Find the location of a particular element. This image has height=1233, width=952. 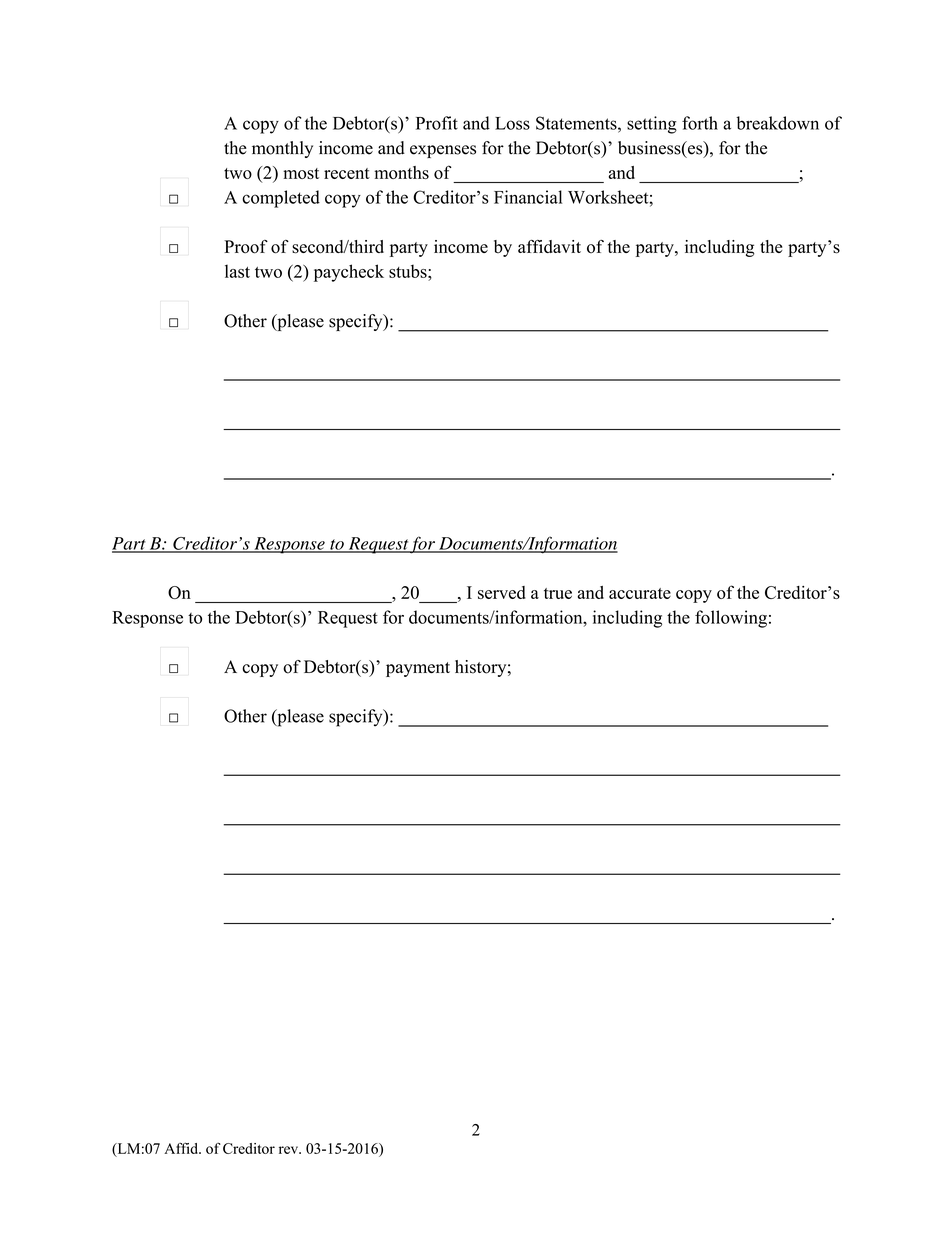

following is located at coordinates (731, 619).
